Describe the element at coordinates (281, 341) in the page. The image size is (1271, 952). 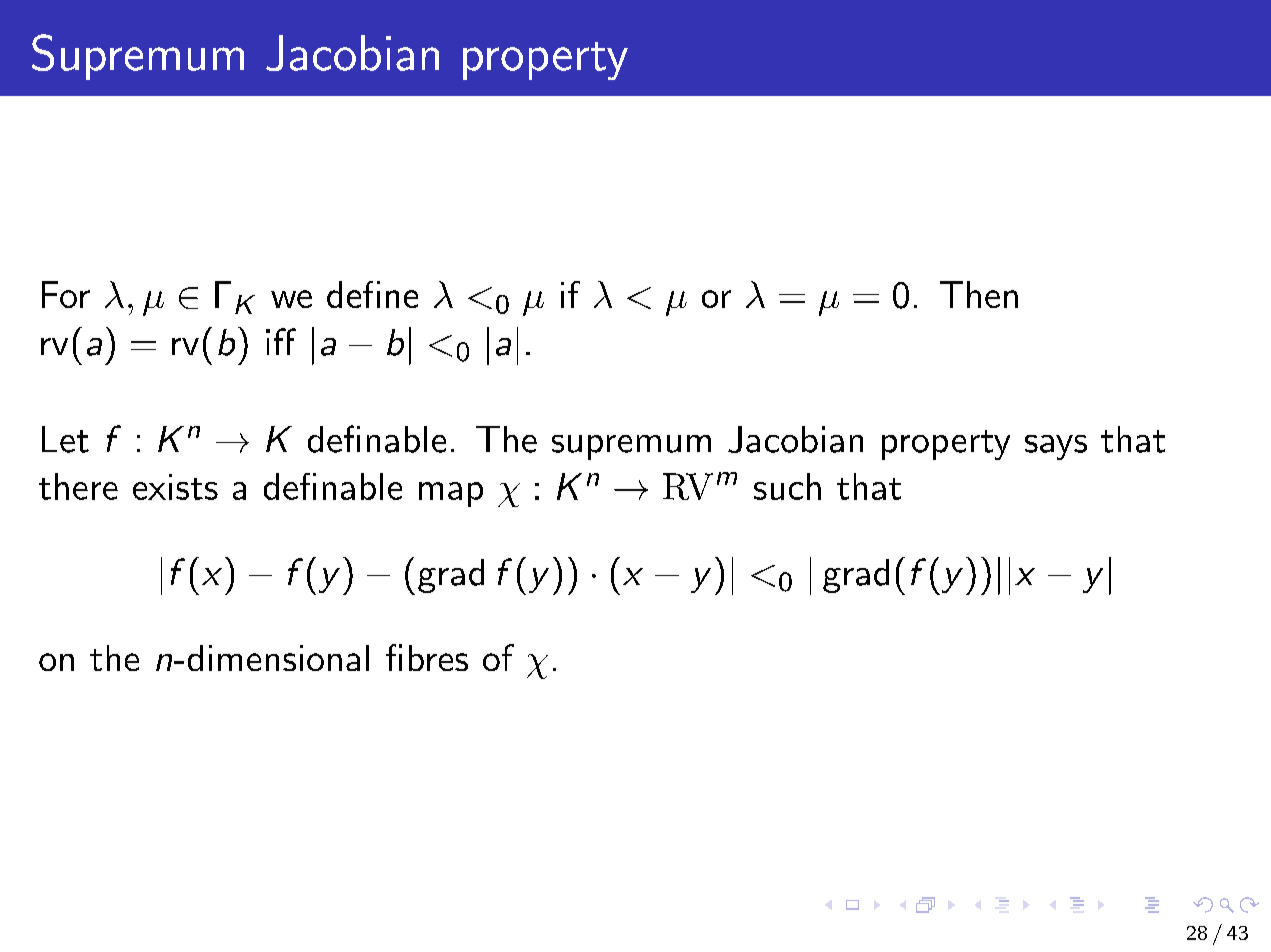
I see `iff` at that location.
